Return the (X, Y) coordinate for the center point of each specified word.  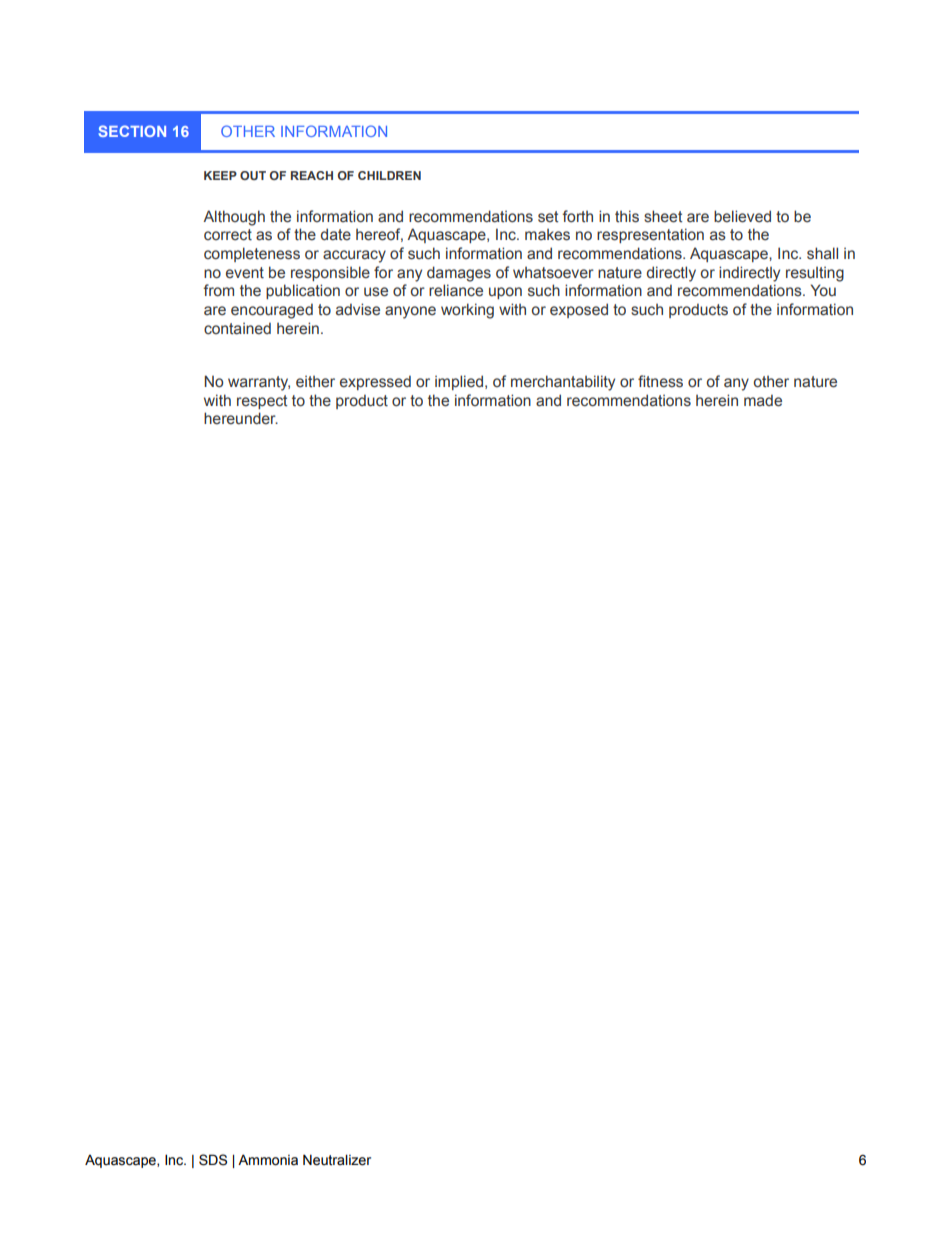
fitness (660, 381)
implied (460, 382)
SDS (213, 1160)
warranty (259, 383)
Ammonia (268, 1160)
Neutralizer (337, 1160)
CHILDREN (389, 175)
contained (237, 328)
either (315, 382)
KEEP (220, 175)
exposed (579, 310)
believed (742, 216)
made (763, 400)
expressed (375, 382)
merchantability (563, 383)
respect (262, 402)
